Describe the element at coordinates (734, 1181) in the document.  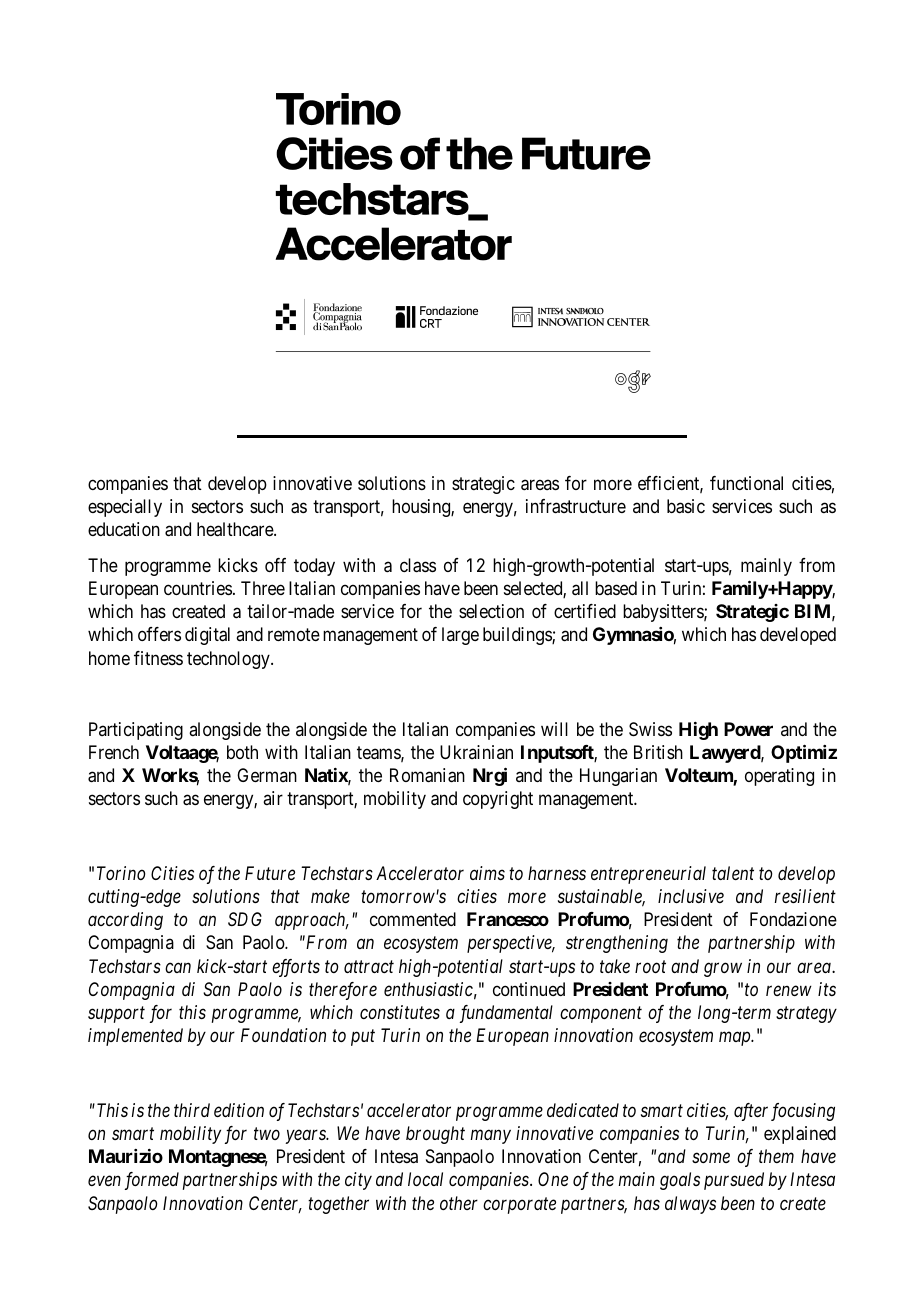
I see `pursued` at that location.
